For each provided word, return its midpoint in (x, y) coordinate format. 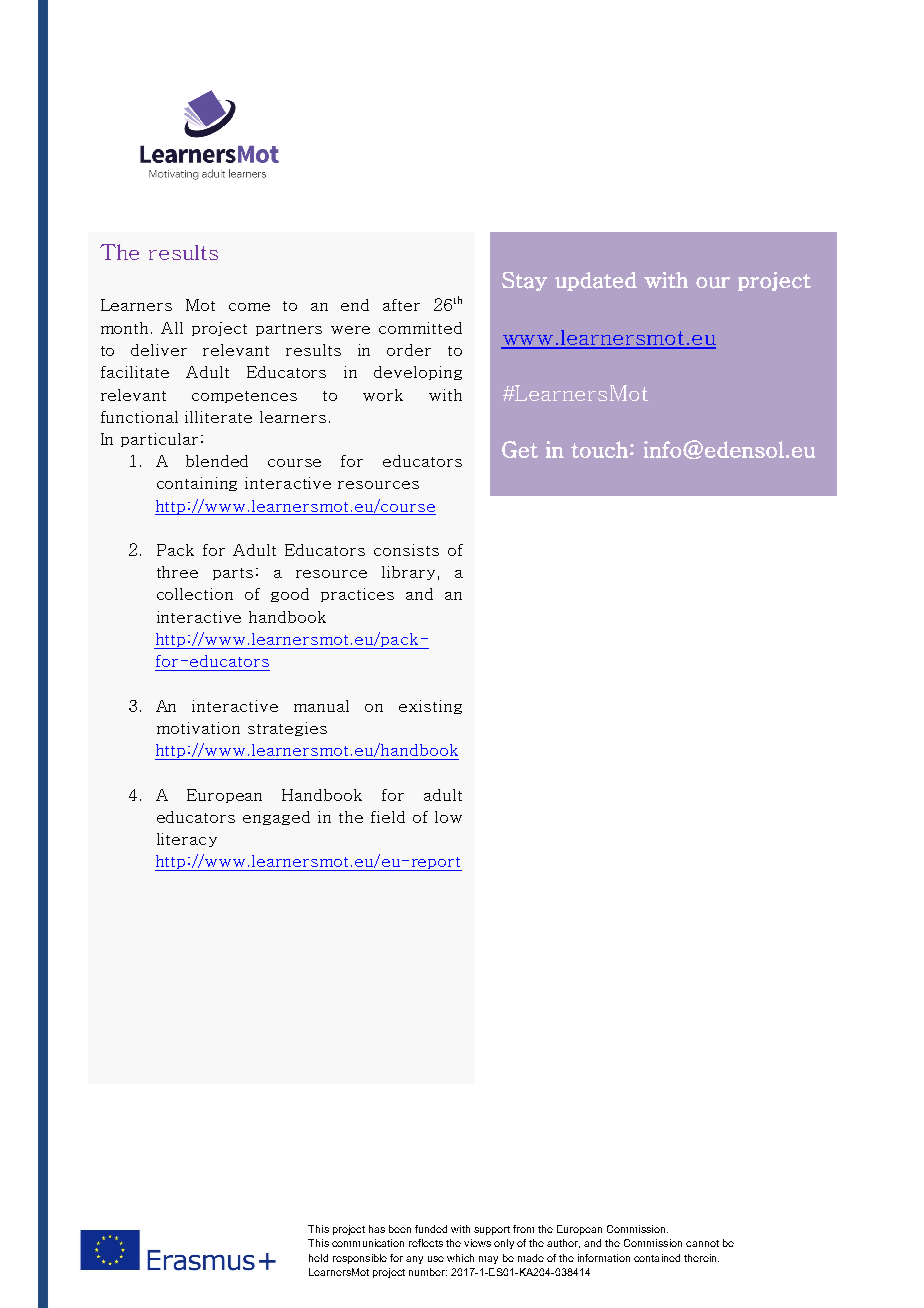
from (523, 1229)
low (448, 817)
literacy (187, 840)
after (401, 305)
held (318, 1258)
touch (599, 449)
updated (596, 281)
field (388, 817)
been (400, 1229)
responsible (360, 1259)
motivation (198, 728)
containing (197, 484)
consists (406, 550)
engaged (276, 818)
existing (430, 707)
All (172, 328)
